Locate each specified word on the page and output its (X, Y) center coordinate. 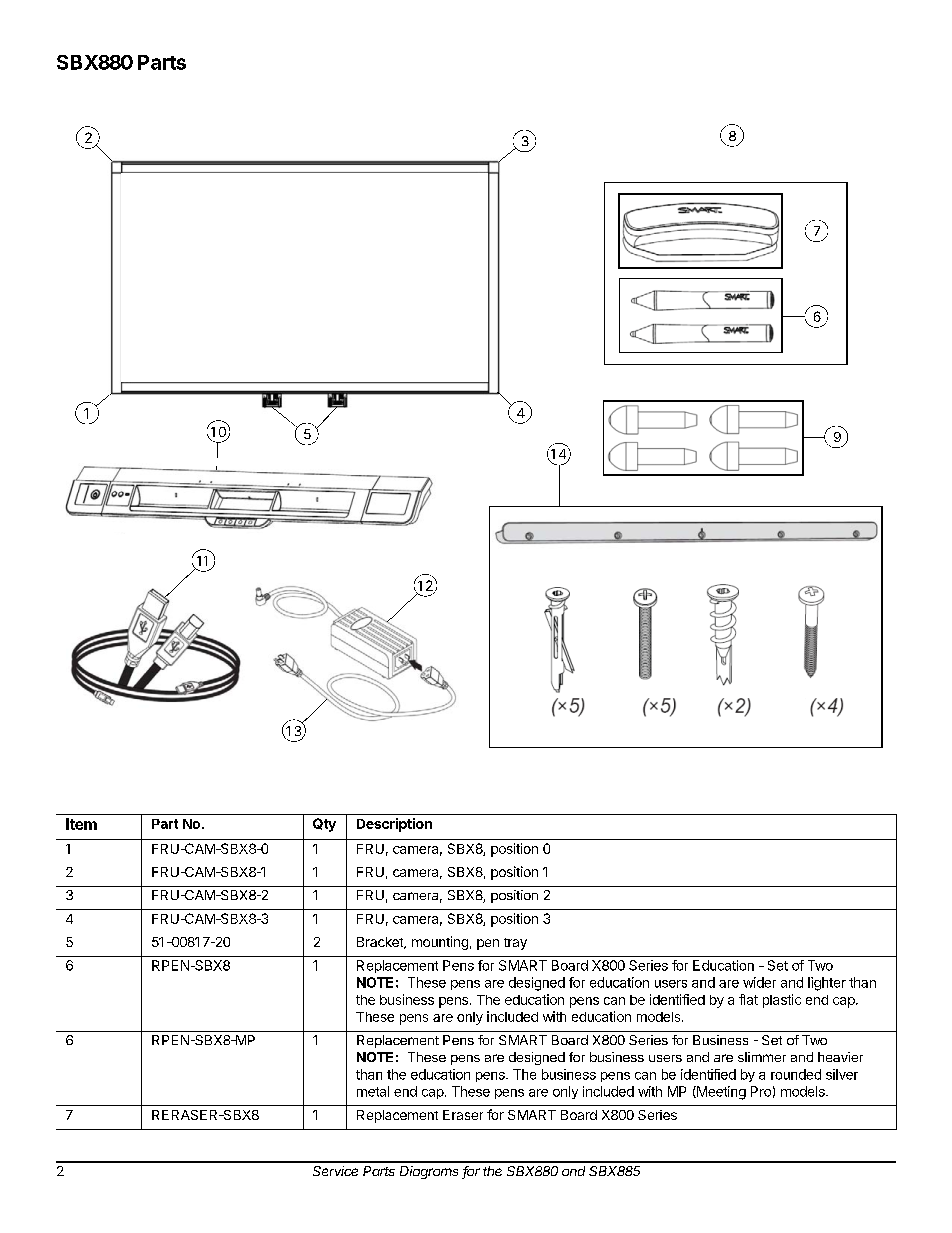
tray (515, 944)
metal (373, 1091)
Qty (324, 825)
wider (759, 982)
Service (335, 1171)
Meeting (720, 1093)
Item (81, 824)
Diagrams (429, 1172)
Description (394, 825)
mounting (440, 943)
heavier (840, 1057)
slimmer (762, 1057)
